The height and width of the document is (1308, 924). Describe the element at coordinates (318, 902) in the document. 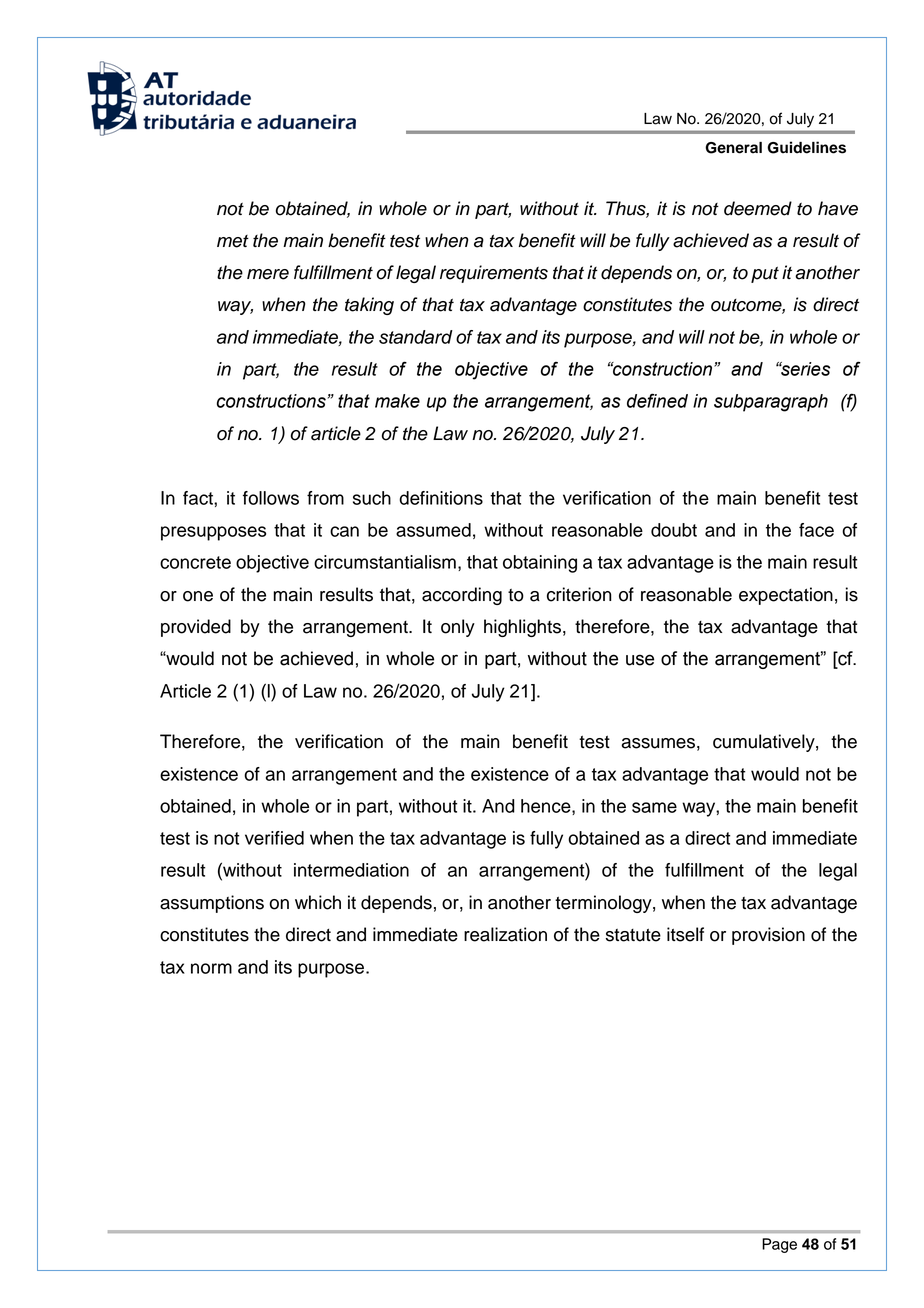

I see `which` at that location.
